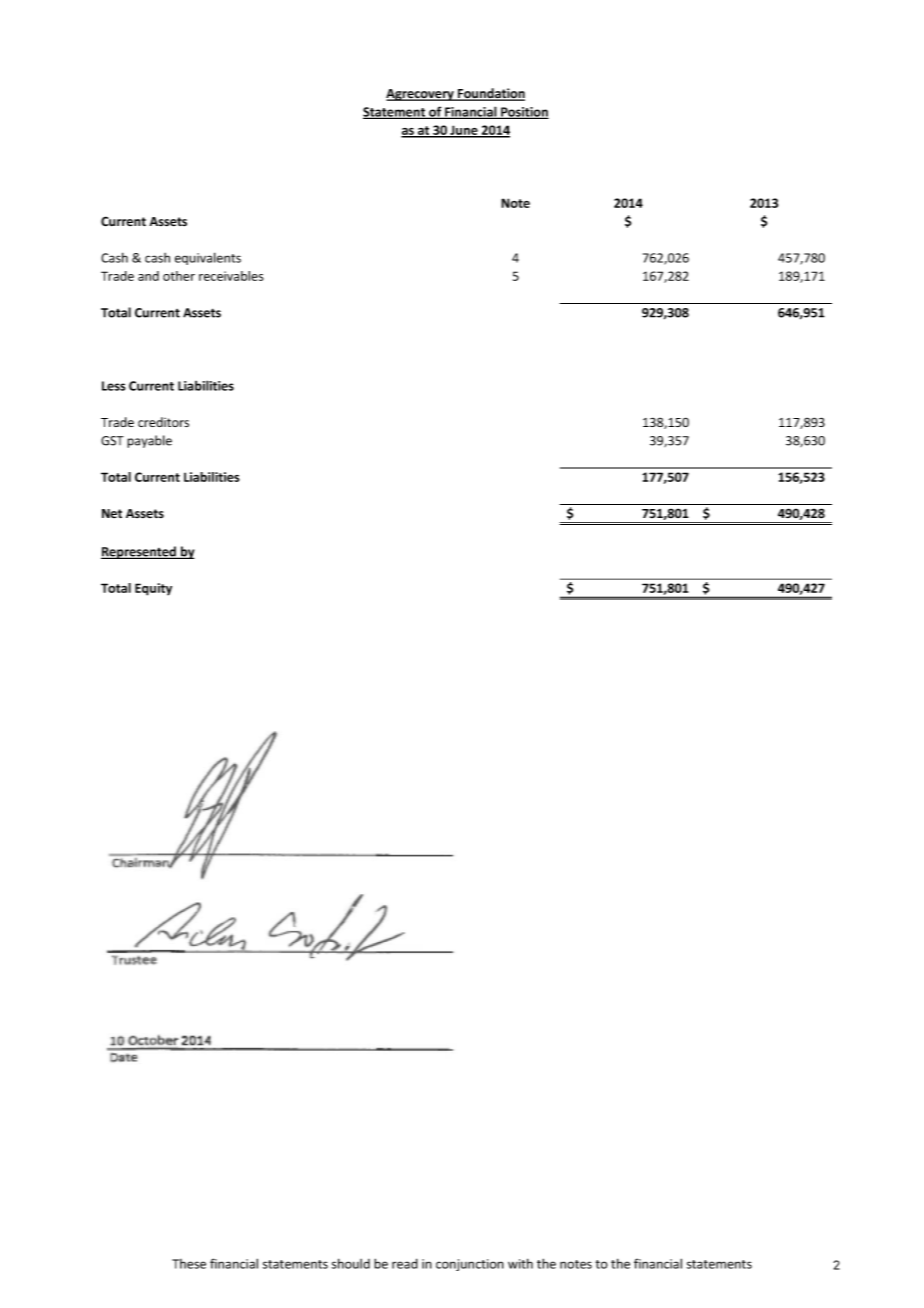 The image size is (924, 1308). What do you see at coordinates (464, 131) in the page?
I see `June` at bounding box center [464, 131].
